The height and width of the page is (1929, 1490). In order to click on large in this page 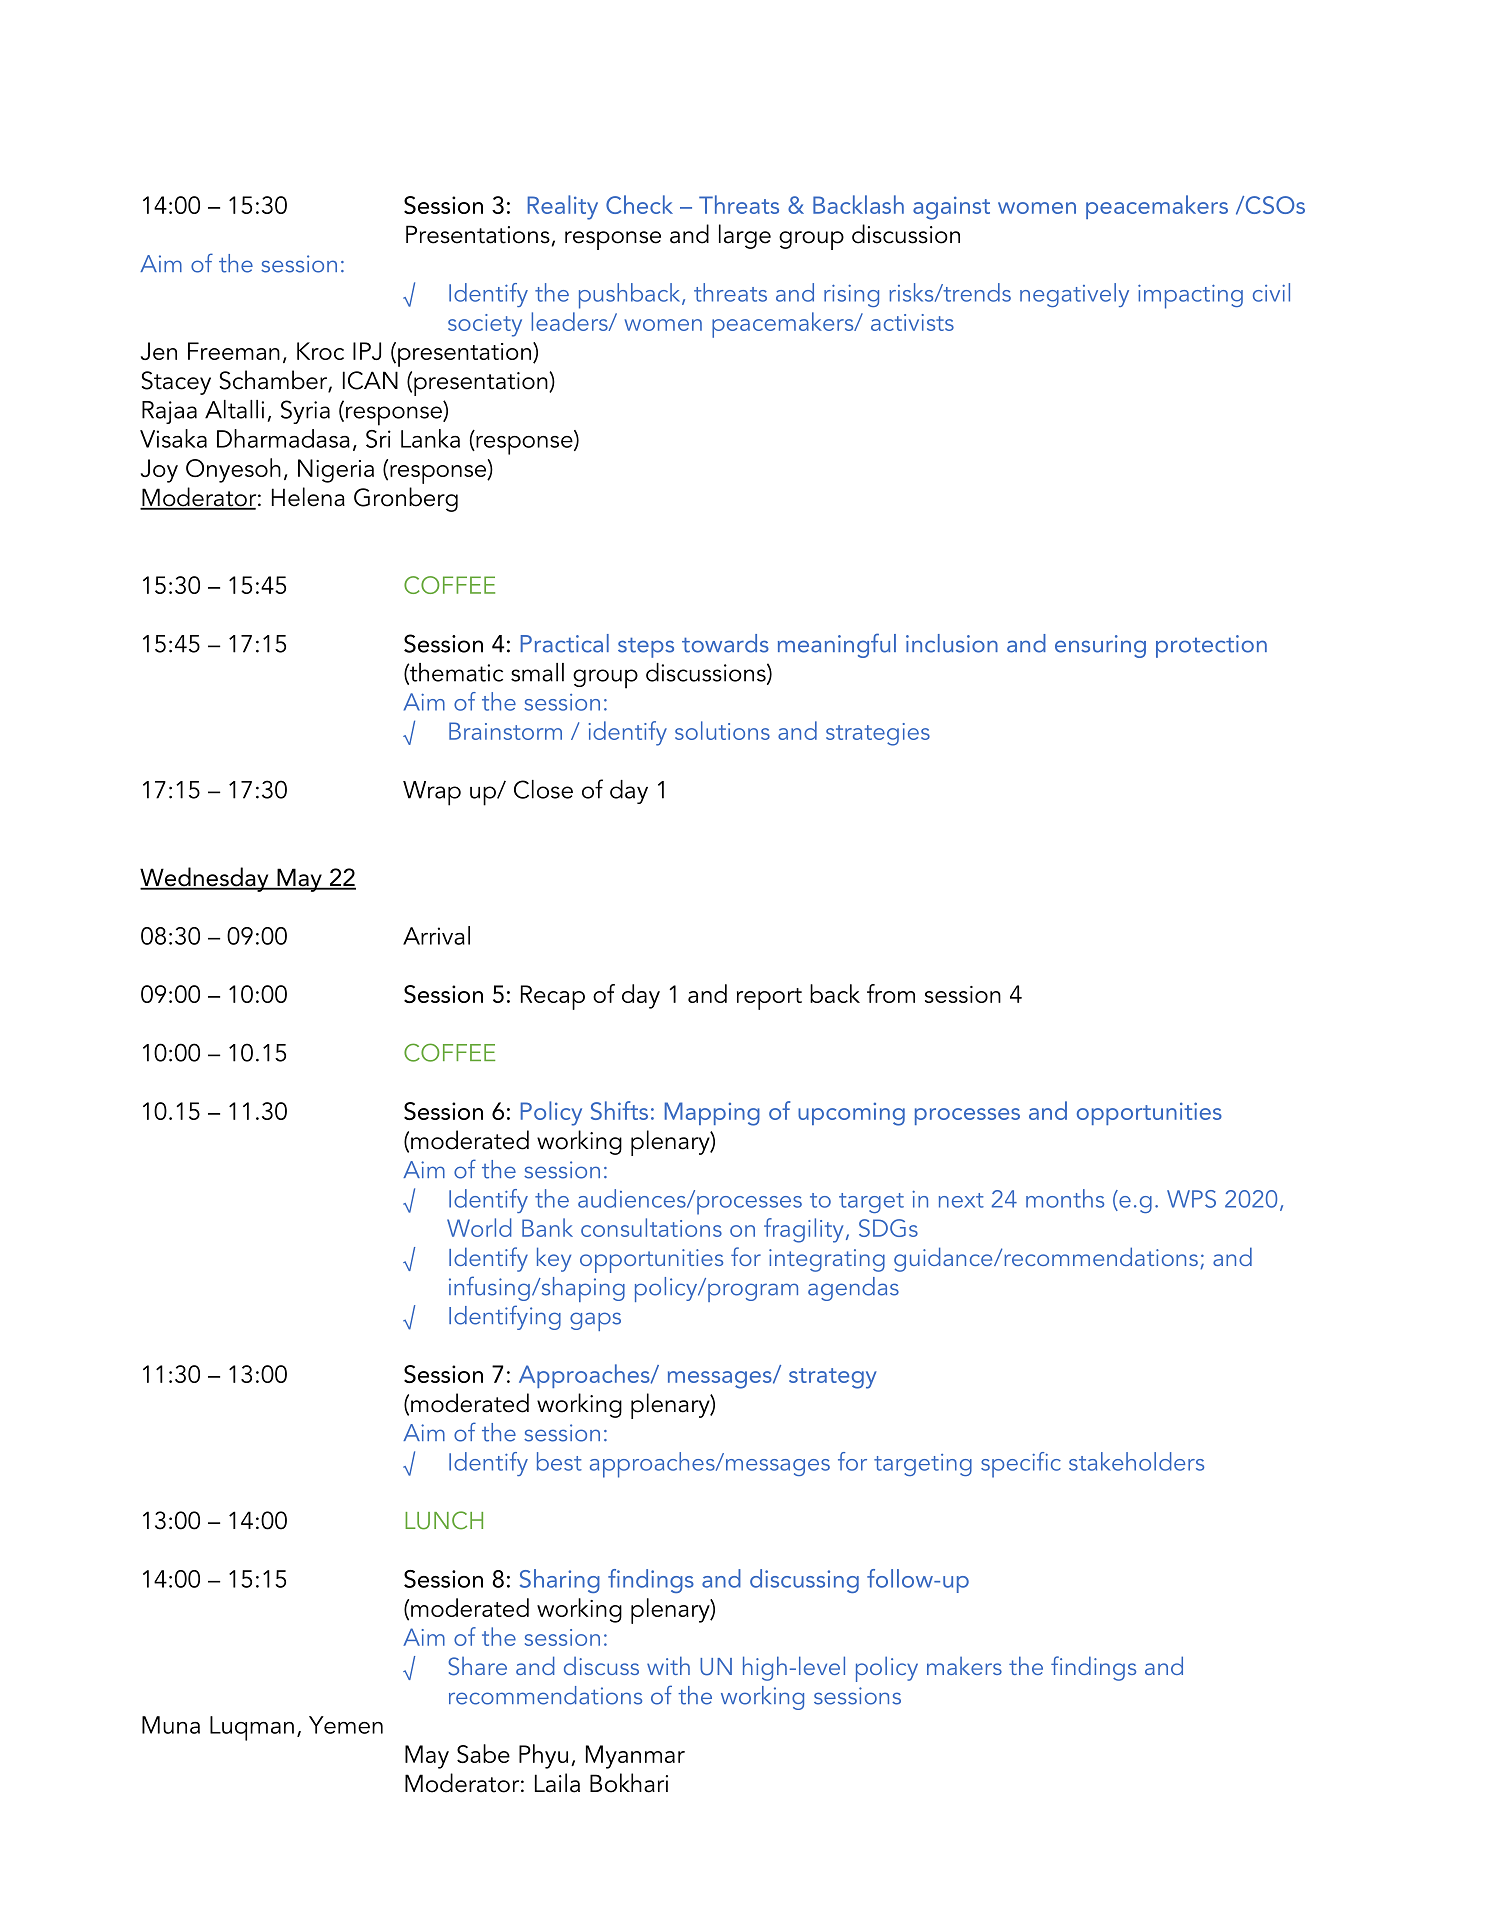, I will do `click(745, 236)`.
